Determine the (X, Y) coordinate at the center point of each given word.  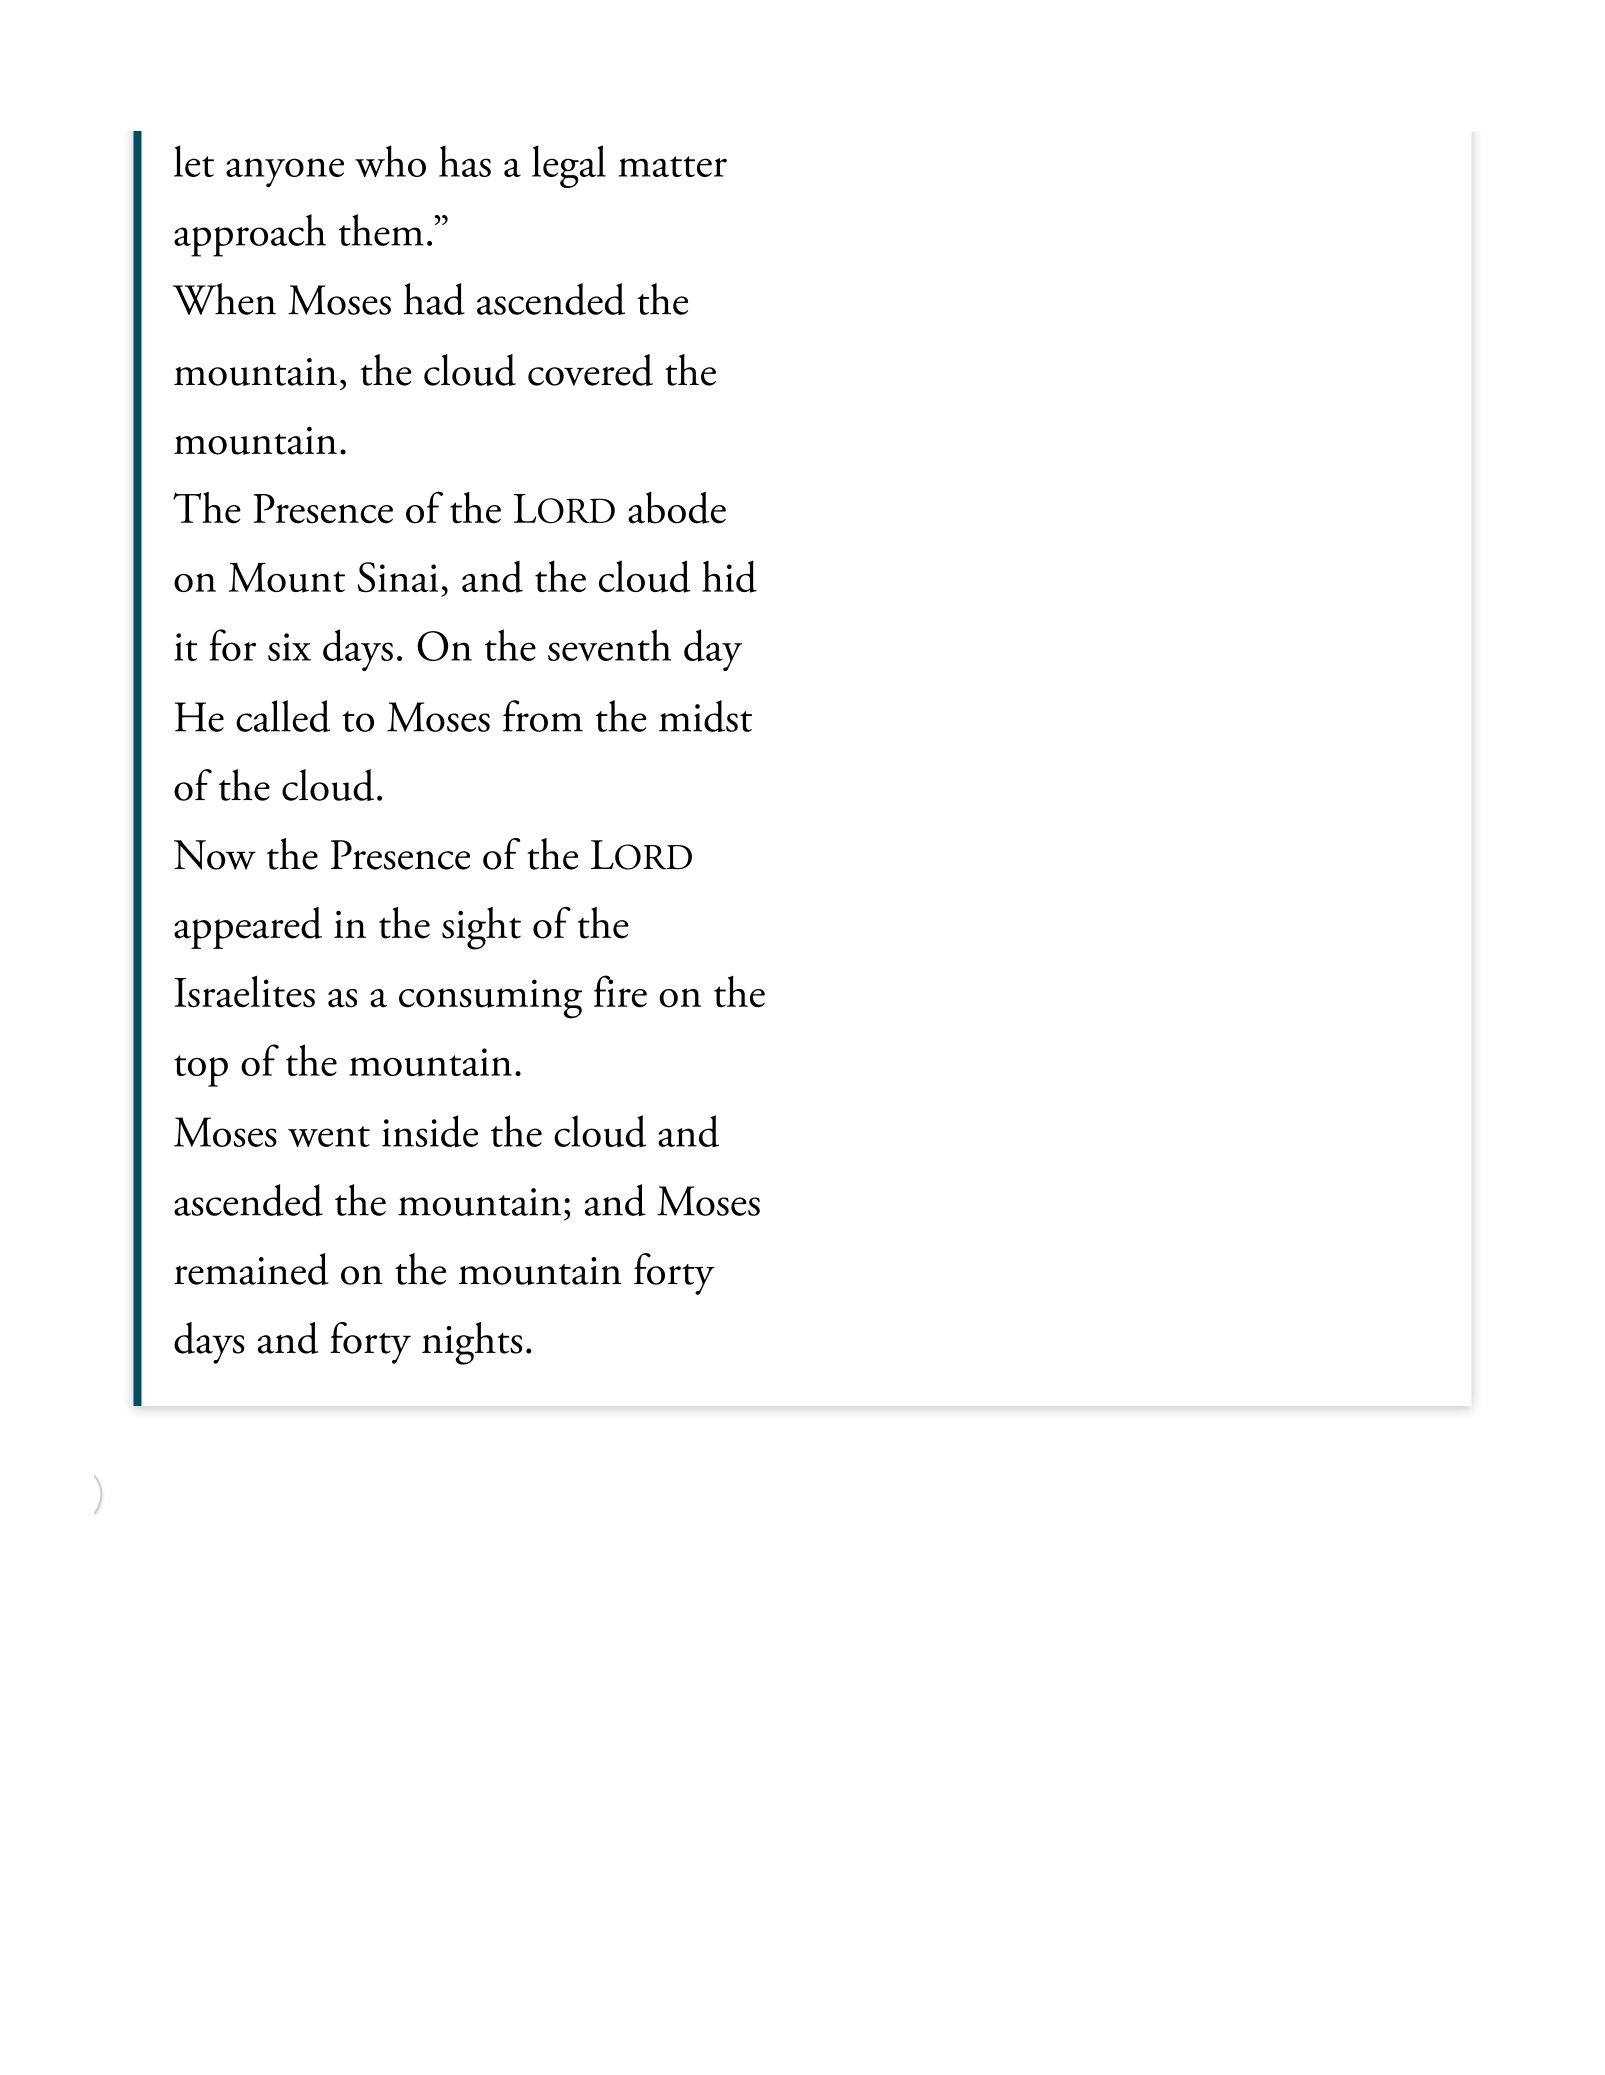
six (289, 647)
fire (620, 991)
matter (673, 166)
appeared (248, 928)
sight (481, 928)
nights (472, 1343)
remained (251, 1269)
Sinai (398, 577)
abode (677, 508)
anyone (285, 172)
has (465, 161)
